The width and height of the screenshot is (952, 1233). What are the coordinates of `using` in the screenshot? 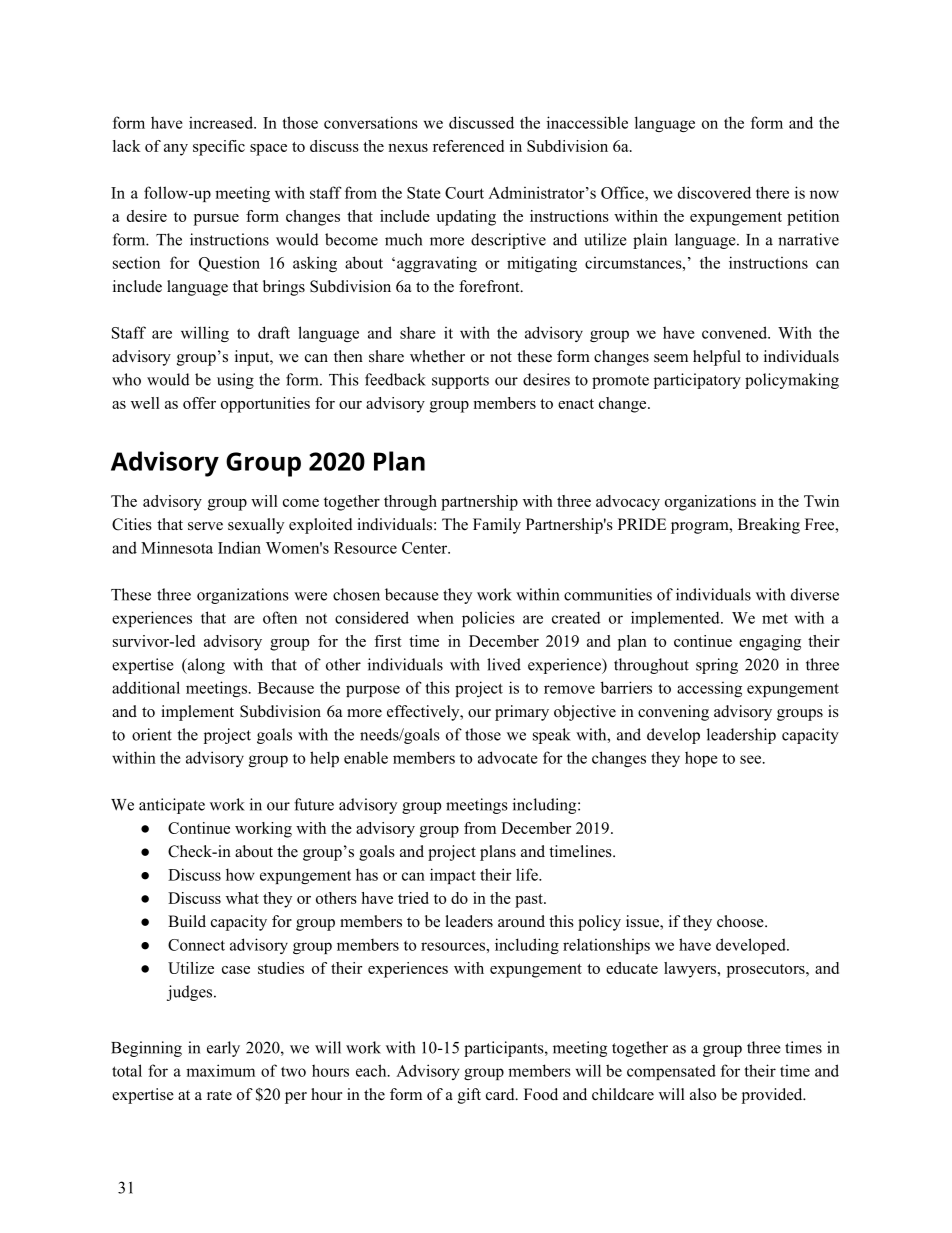 It's located at (235, 381).
